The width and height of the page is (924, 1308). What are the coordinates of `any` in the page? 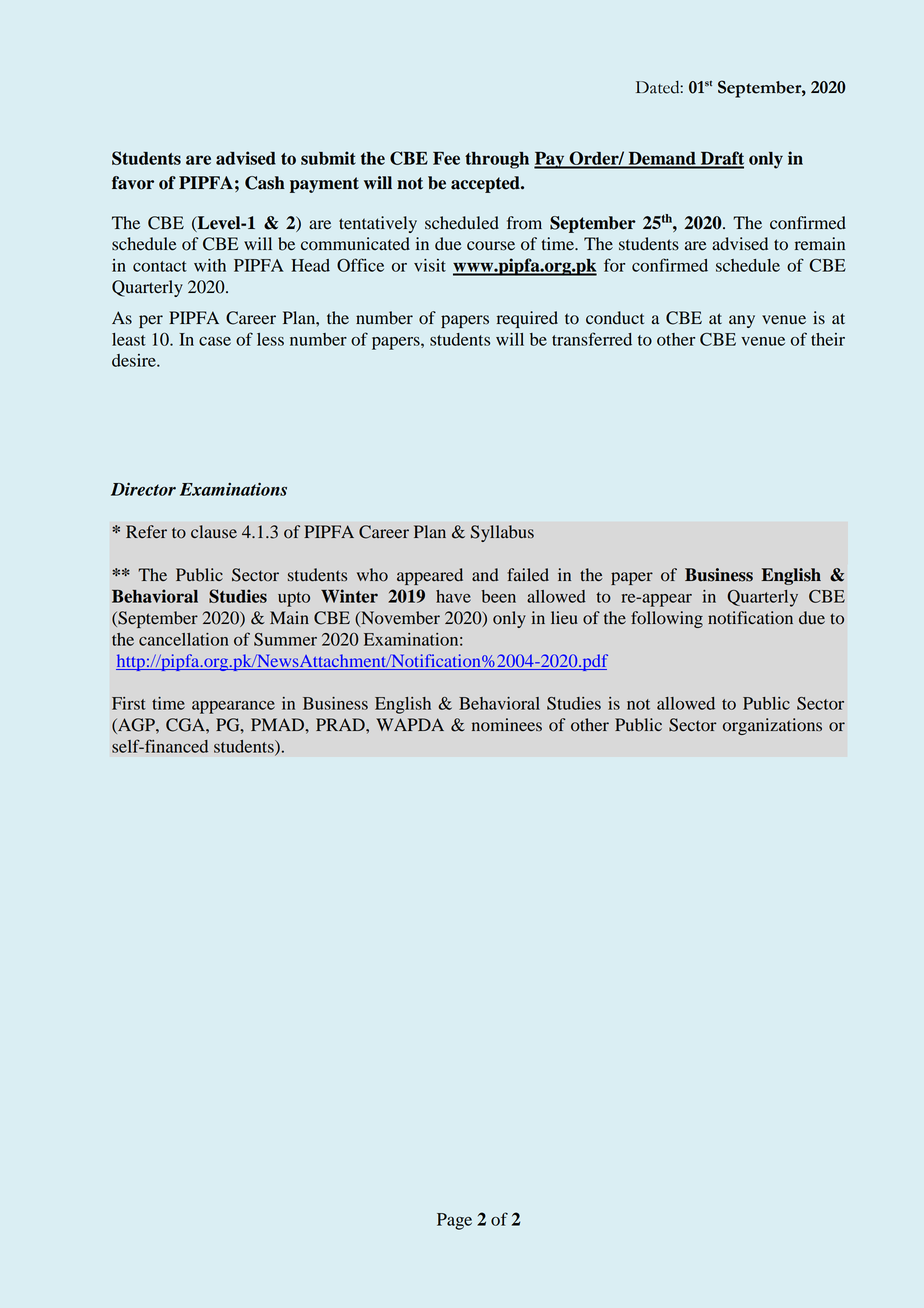 It's located at (742, 321).
